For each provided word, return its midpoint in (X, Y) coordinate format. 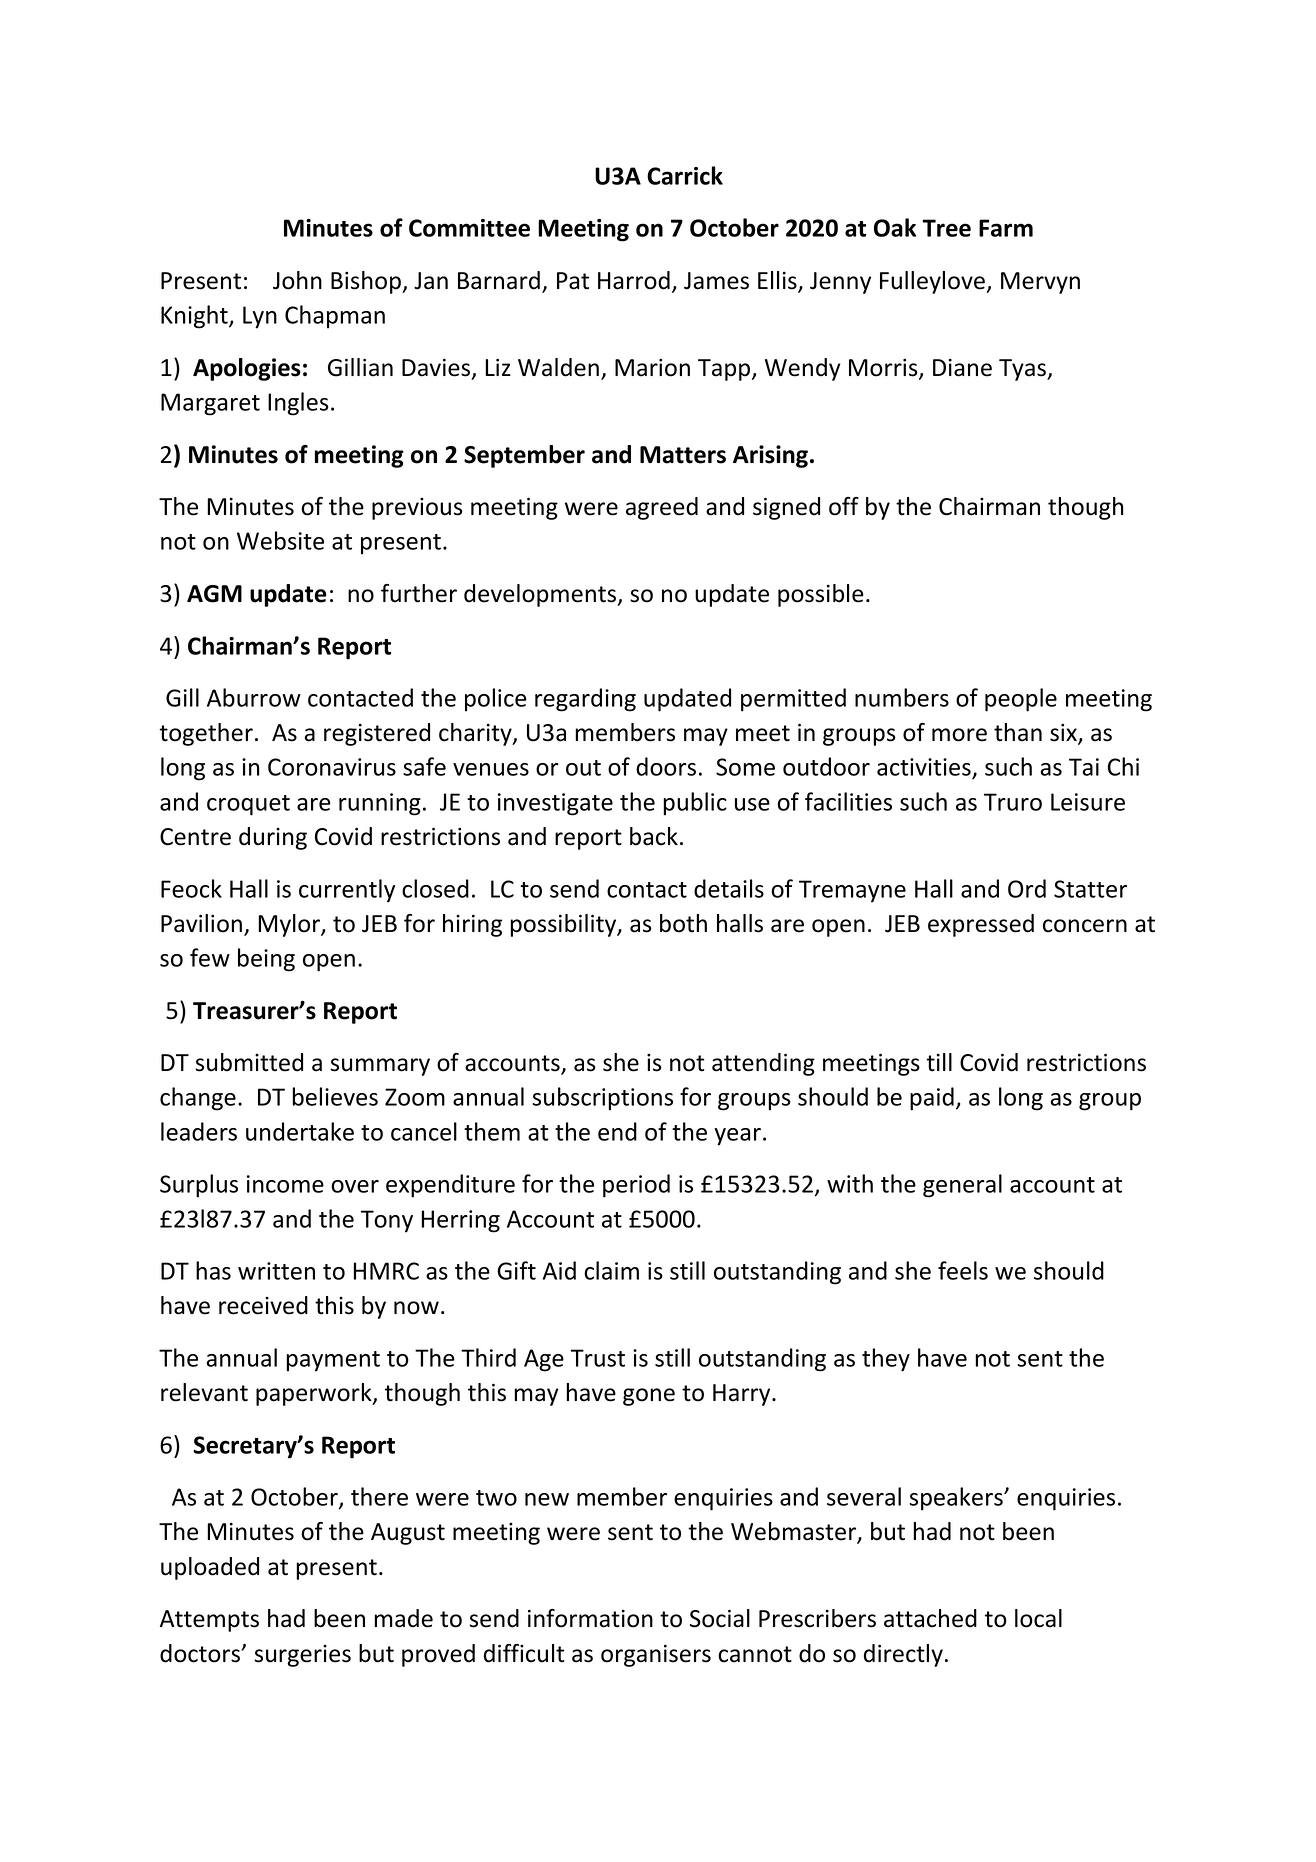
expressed (981, 925)
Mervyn (1040, 283)
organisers (656, 1655)
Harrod (634, 280)
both (683, 923)
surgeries (302, 1656)
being (266, 960)
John (297, 280)
